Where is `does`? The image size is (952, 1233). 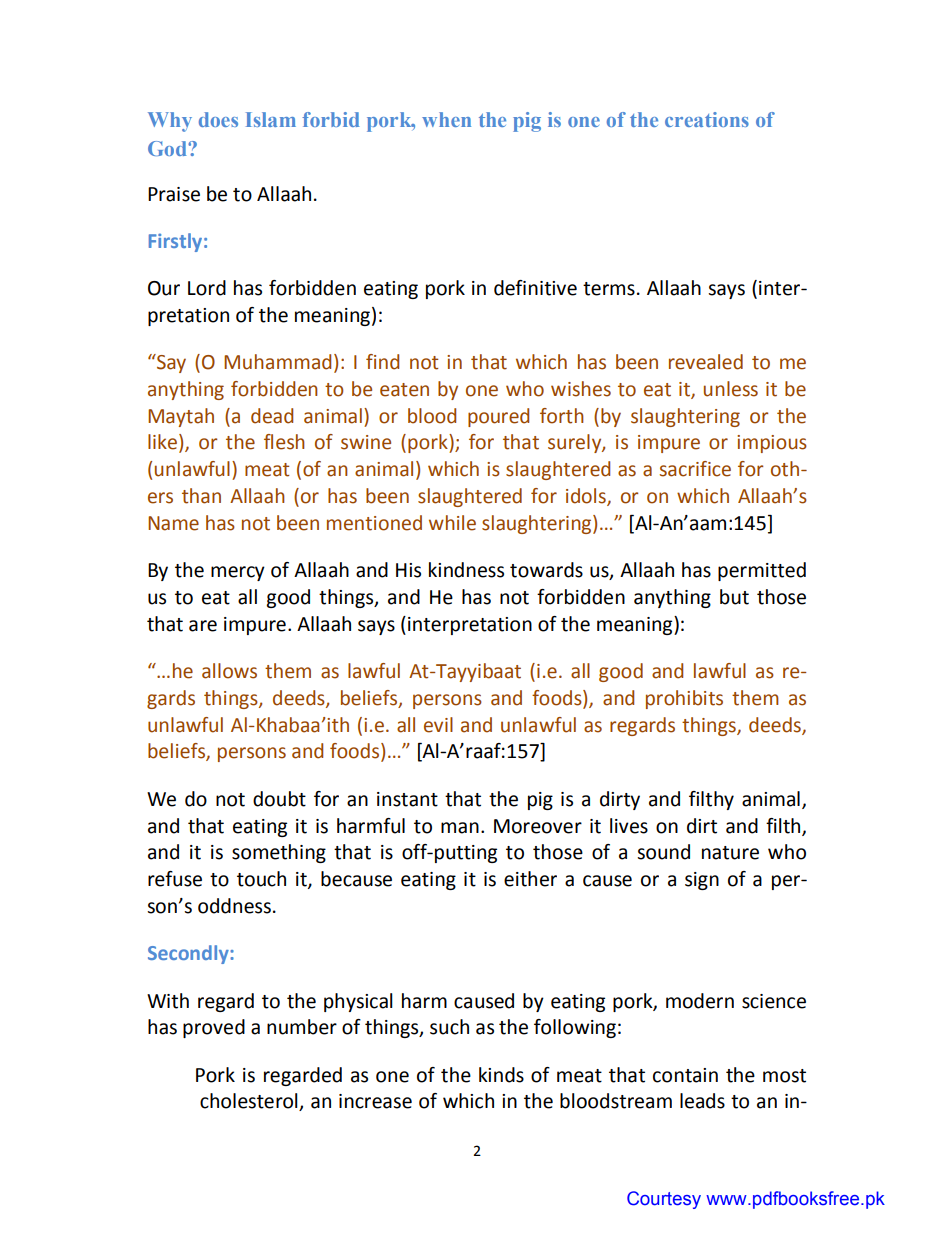 does is located at coordinates (218, 119).
